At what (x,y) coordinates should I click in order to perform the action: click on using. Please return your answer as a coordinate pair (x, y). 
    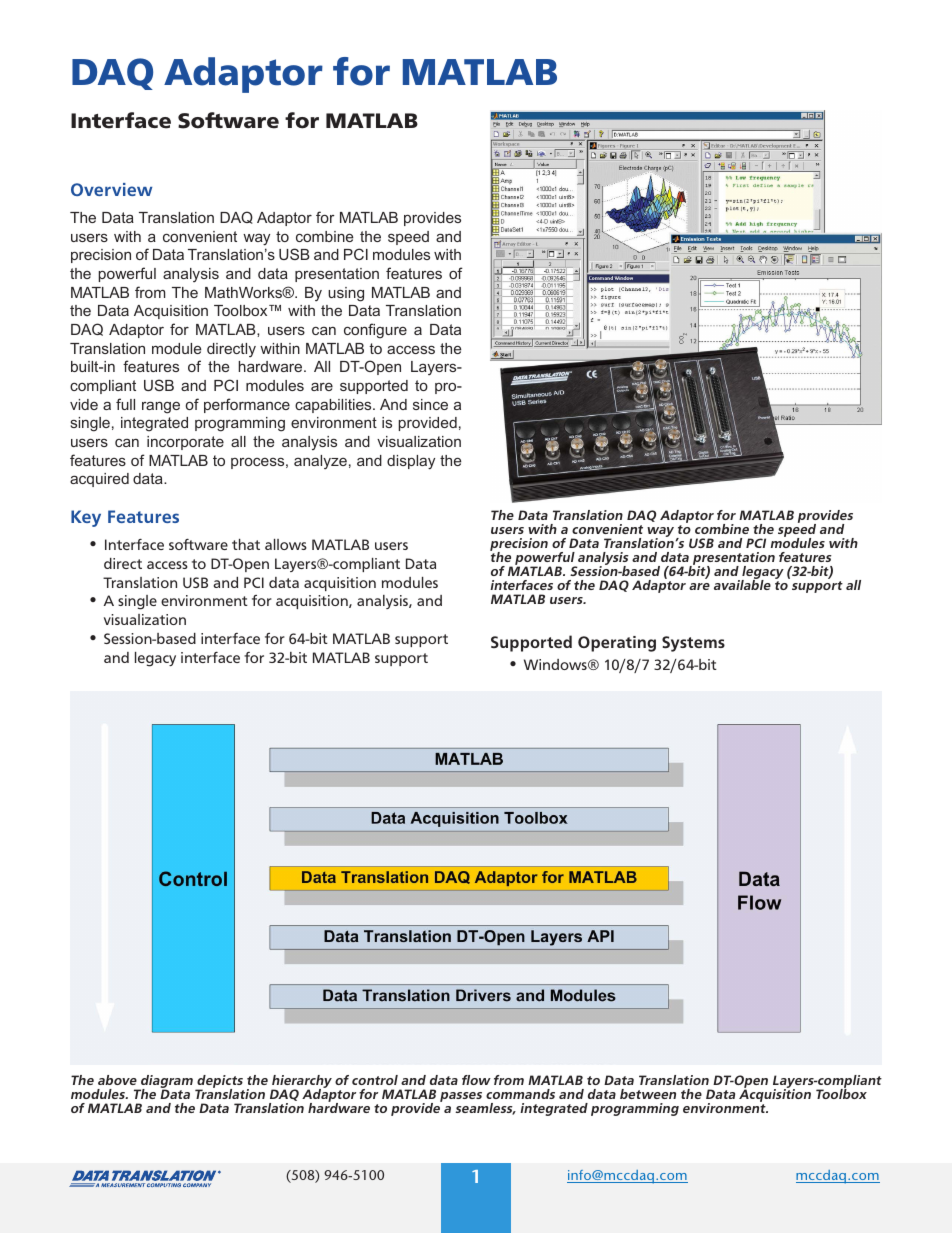
    Looking at the image, I should click on (346, 294).
